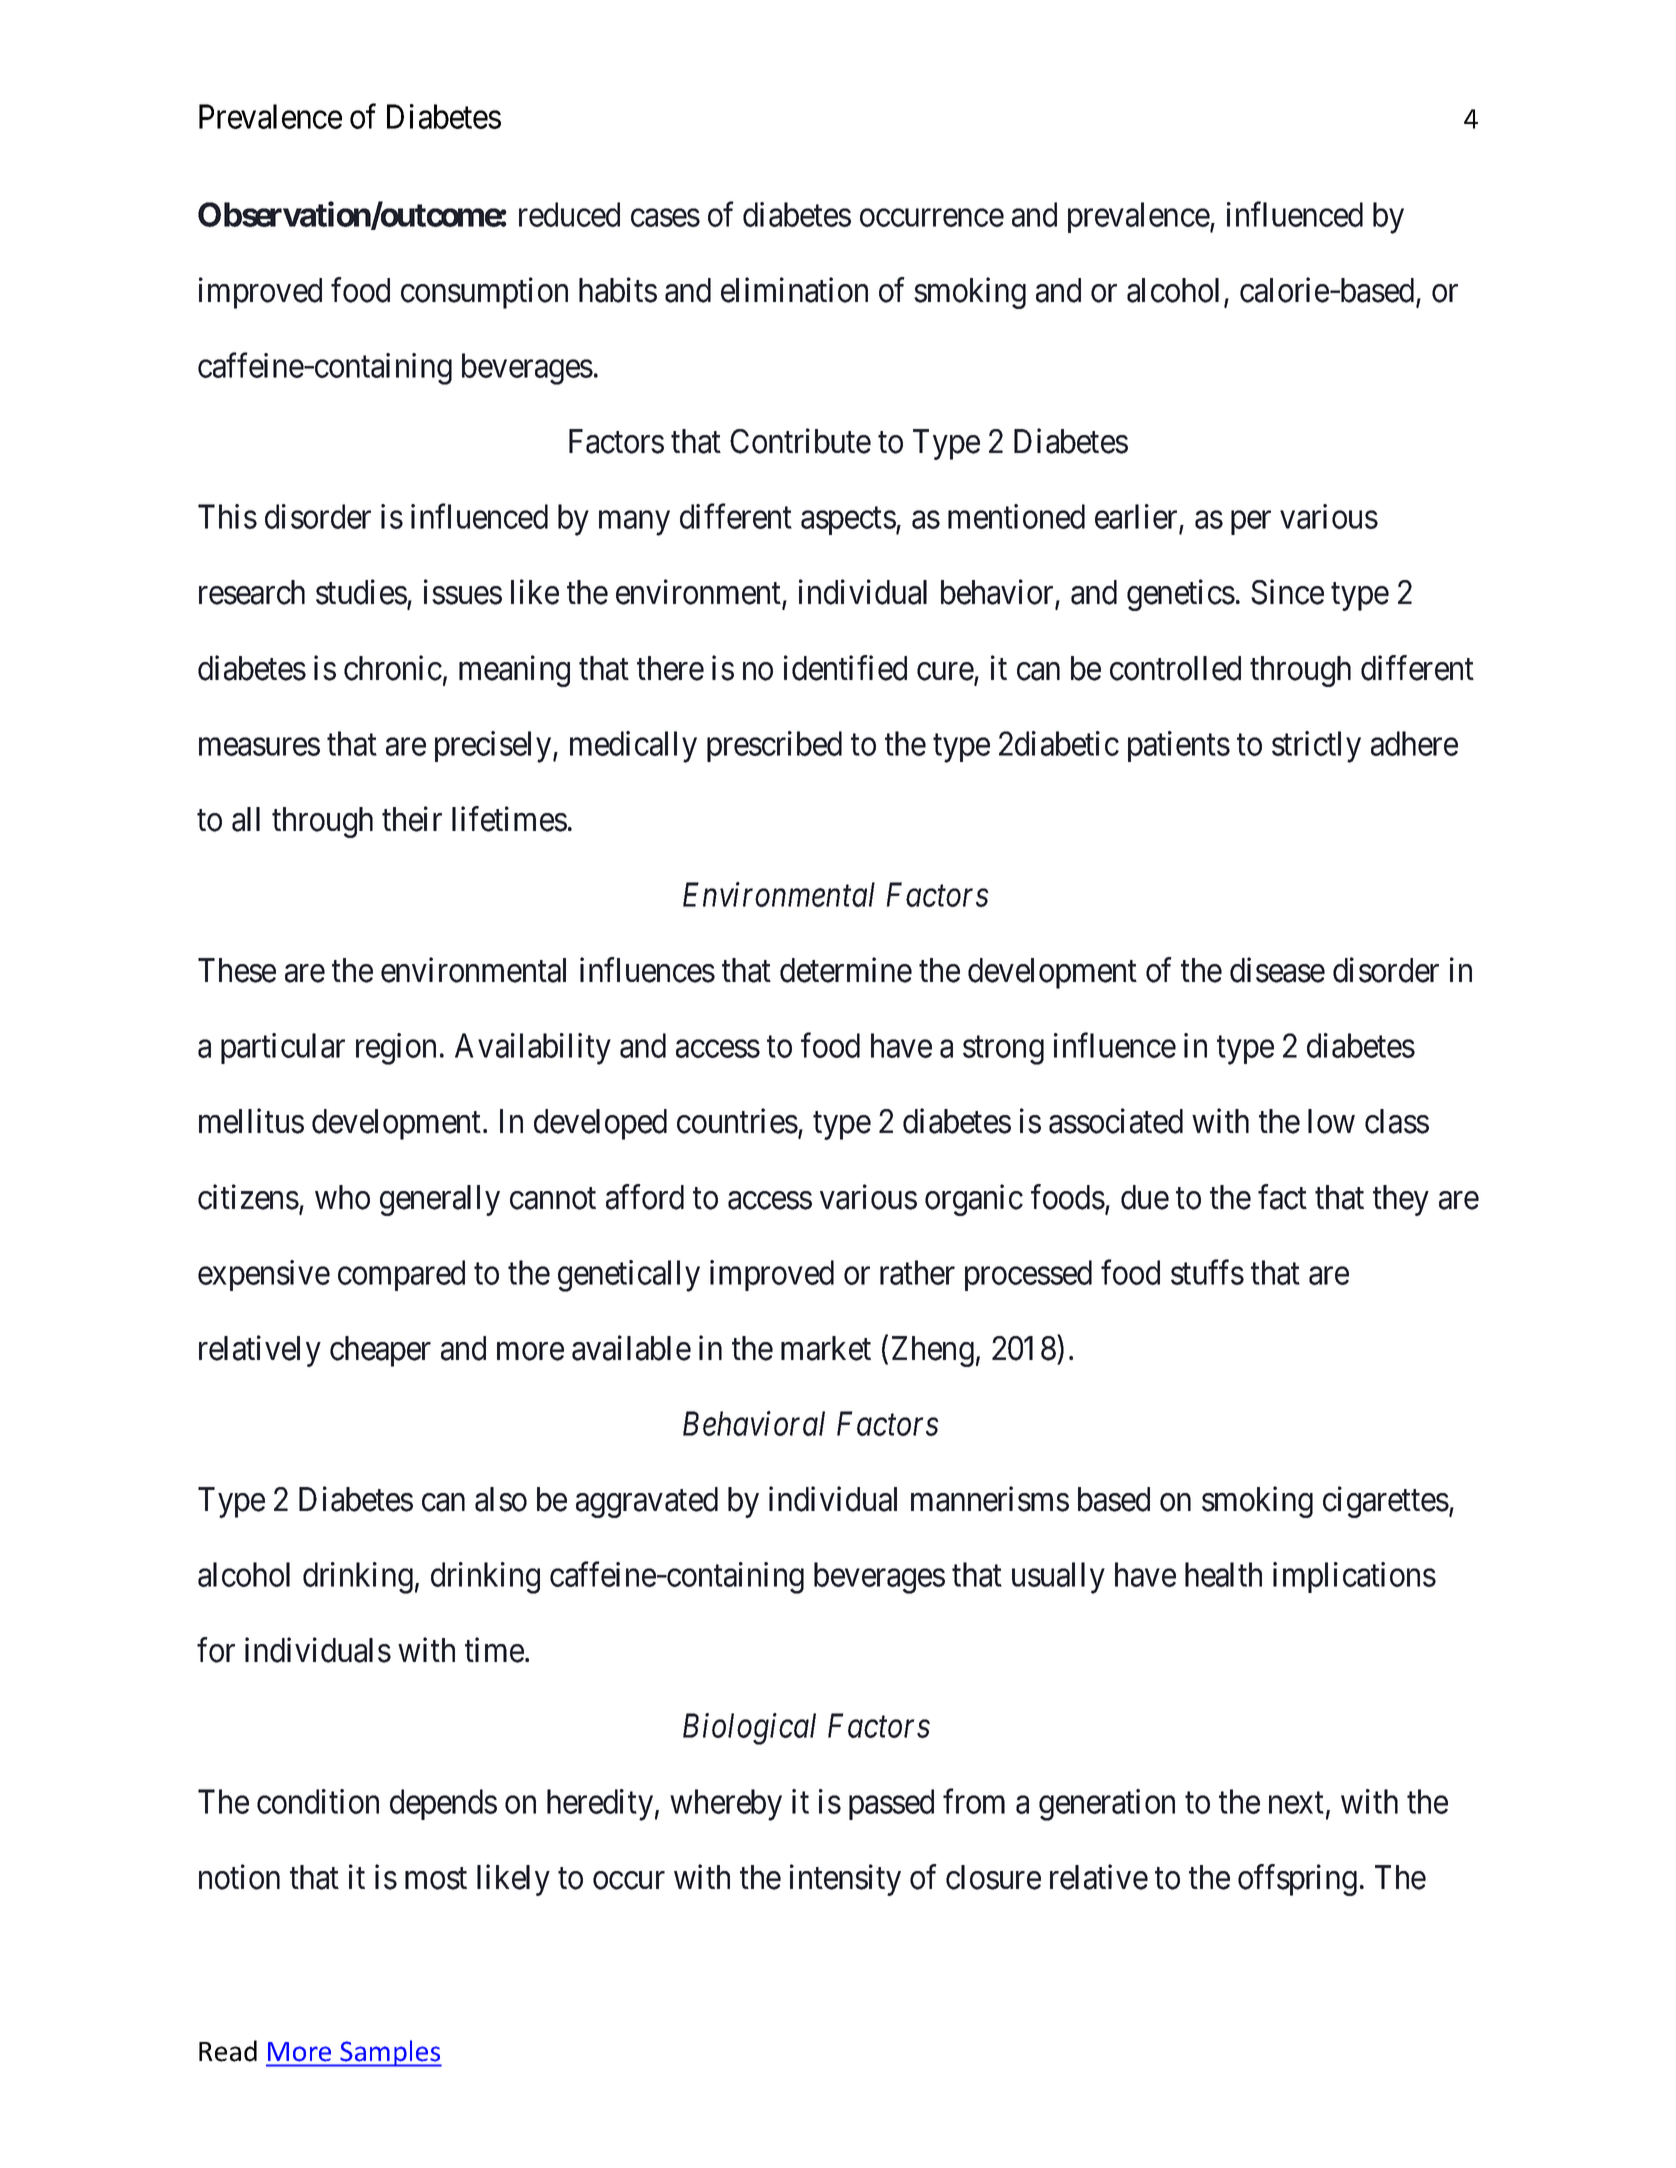 The width and height of the document is (1676, 2168). I want to click on strictly, so click(1316, 747).
